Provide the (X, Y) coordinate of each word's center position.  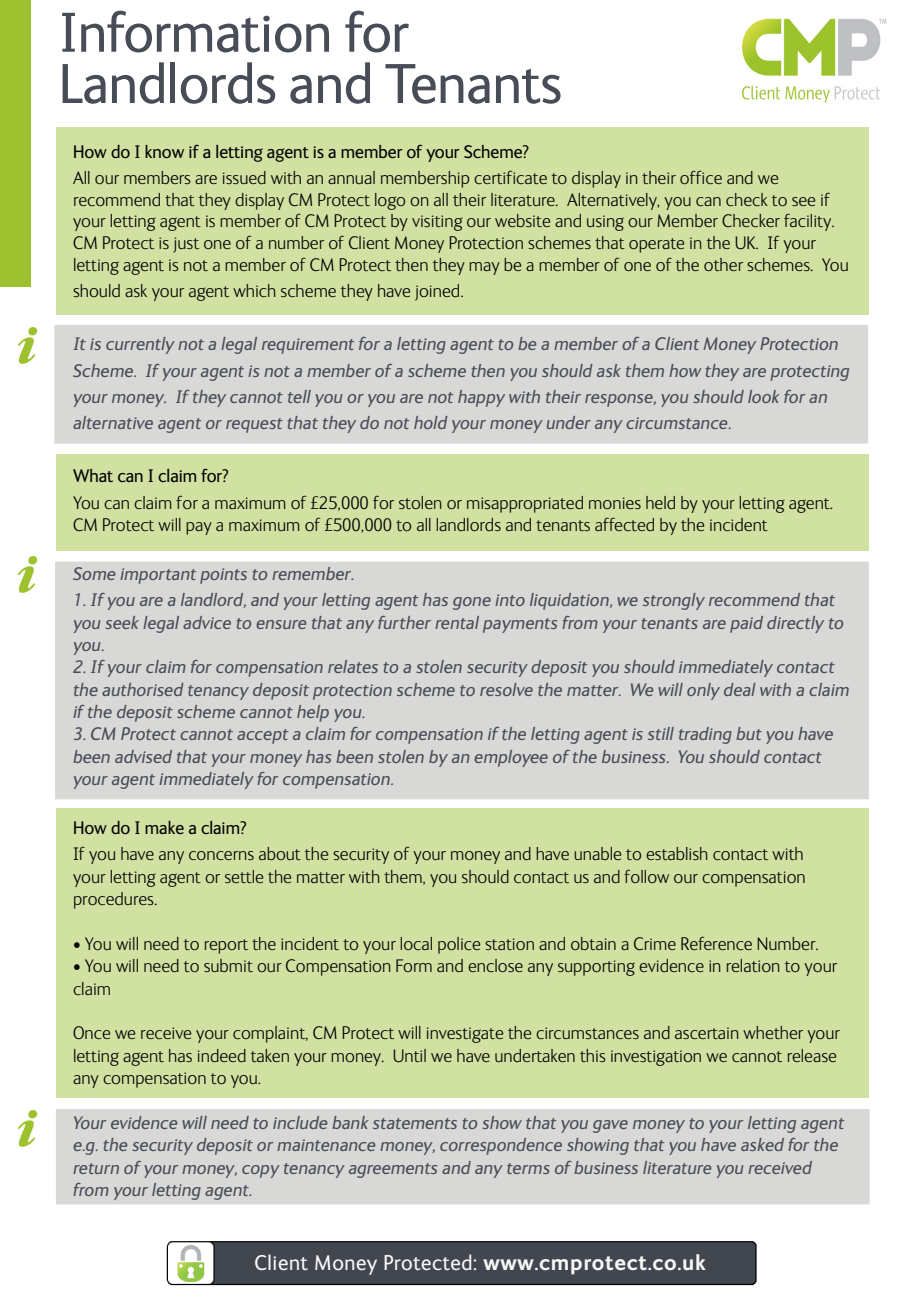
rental (457, 622)
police (459, 945)
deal (740, 689)
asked (762, 1144)
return (96, 1168)
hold (431, 422)
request (254, 425)
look (763, 396)
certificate (510, 177)
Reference (716, 943)
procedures (115, 900)
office (701, 177)
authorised (143, 689)
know (164, 151)
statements (415, 1123)
